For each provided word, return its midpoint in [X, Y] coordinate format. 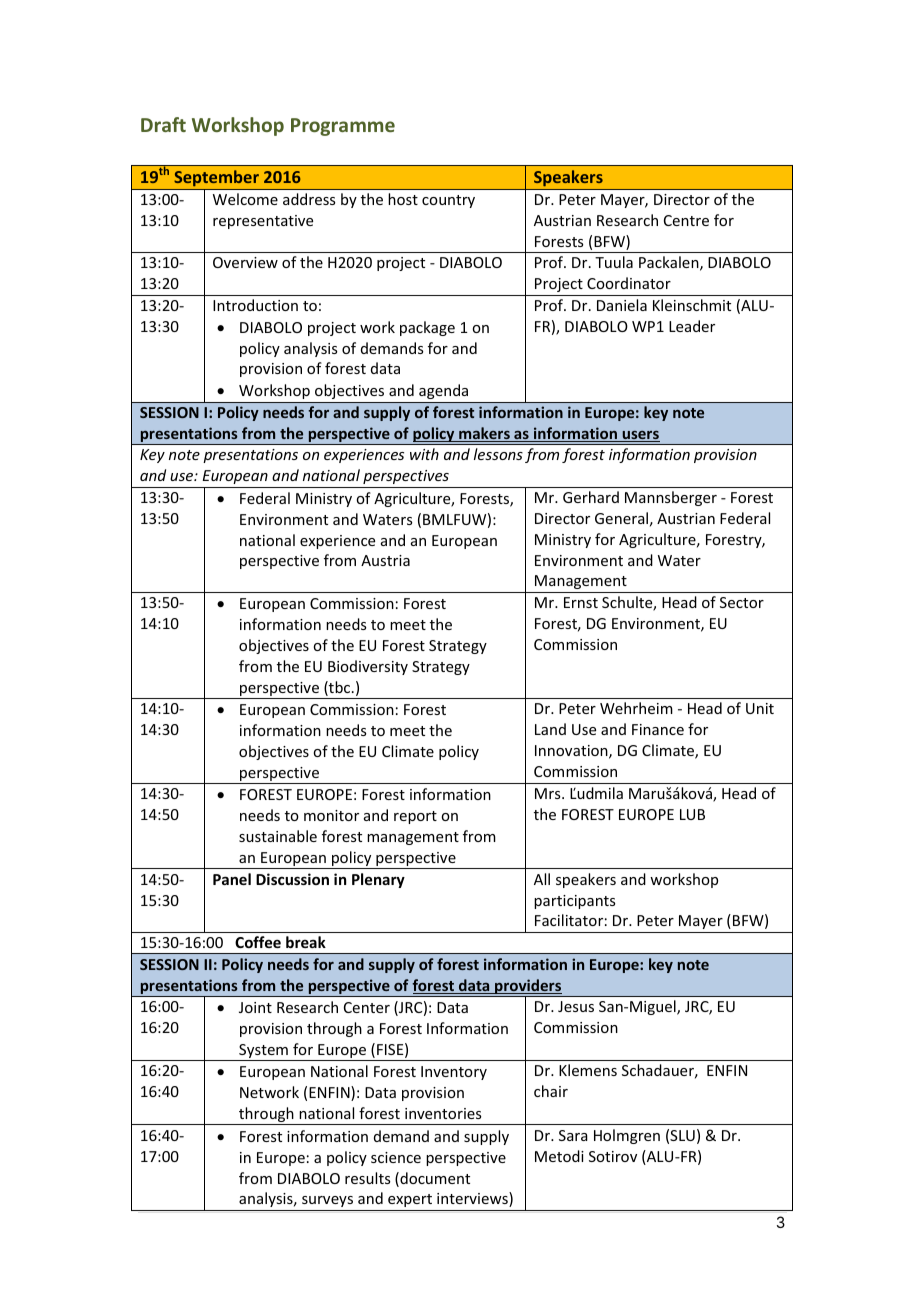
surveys [327, 1201]
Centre [686, 220]
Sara [573, 1135]
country [448, 201]
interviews [473, 1199]
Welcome [245, 199]
